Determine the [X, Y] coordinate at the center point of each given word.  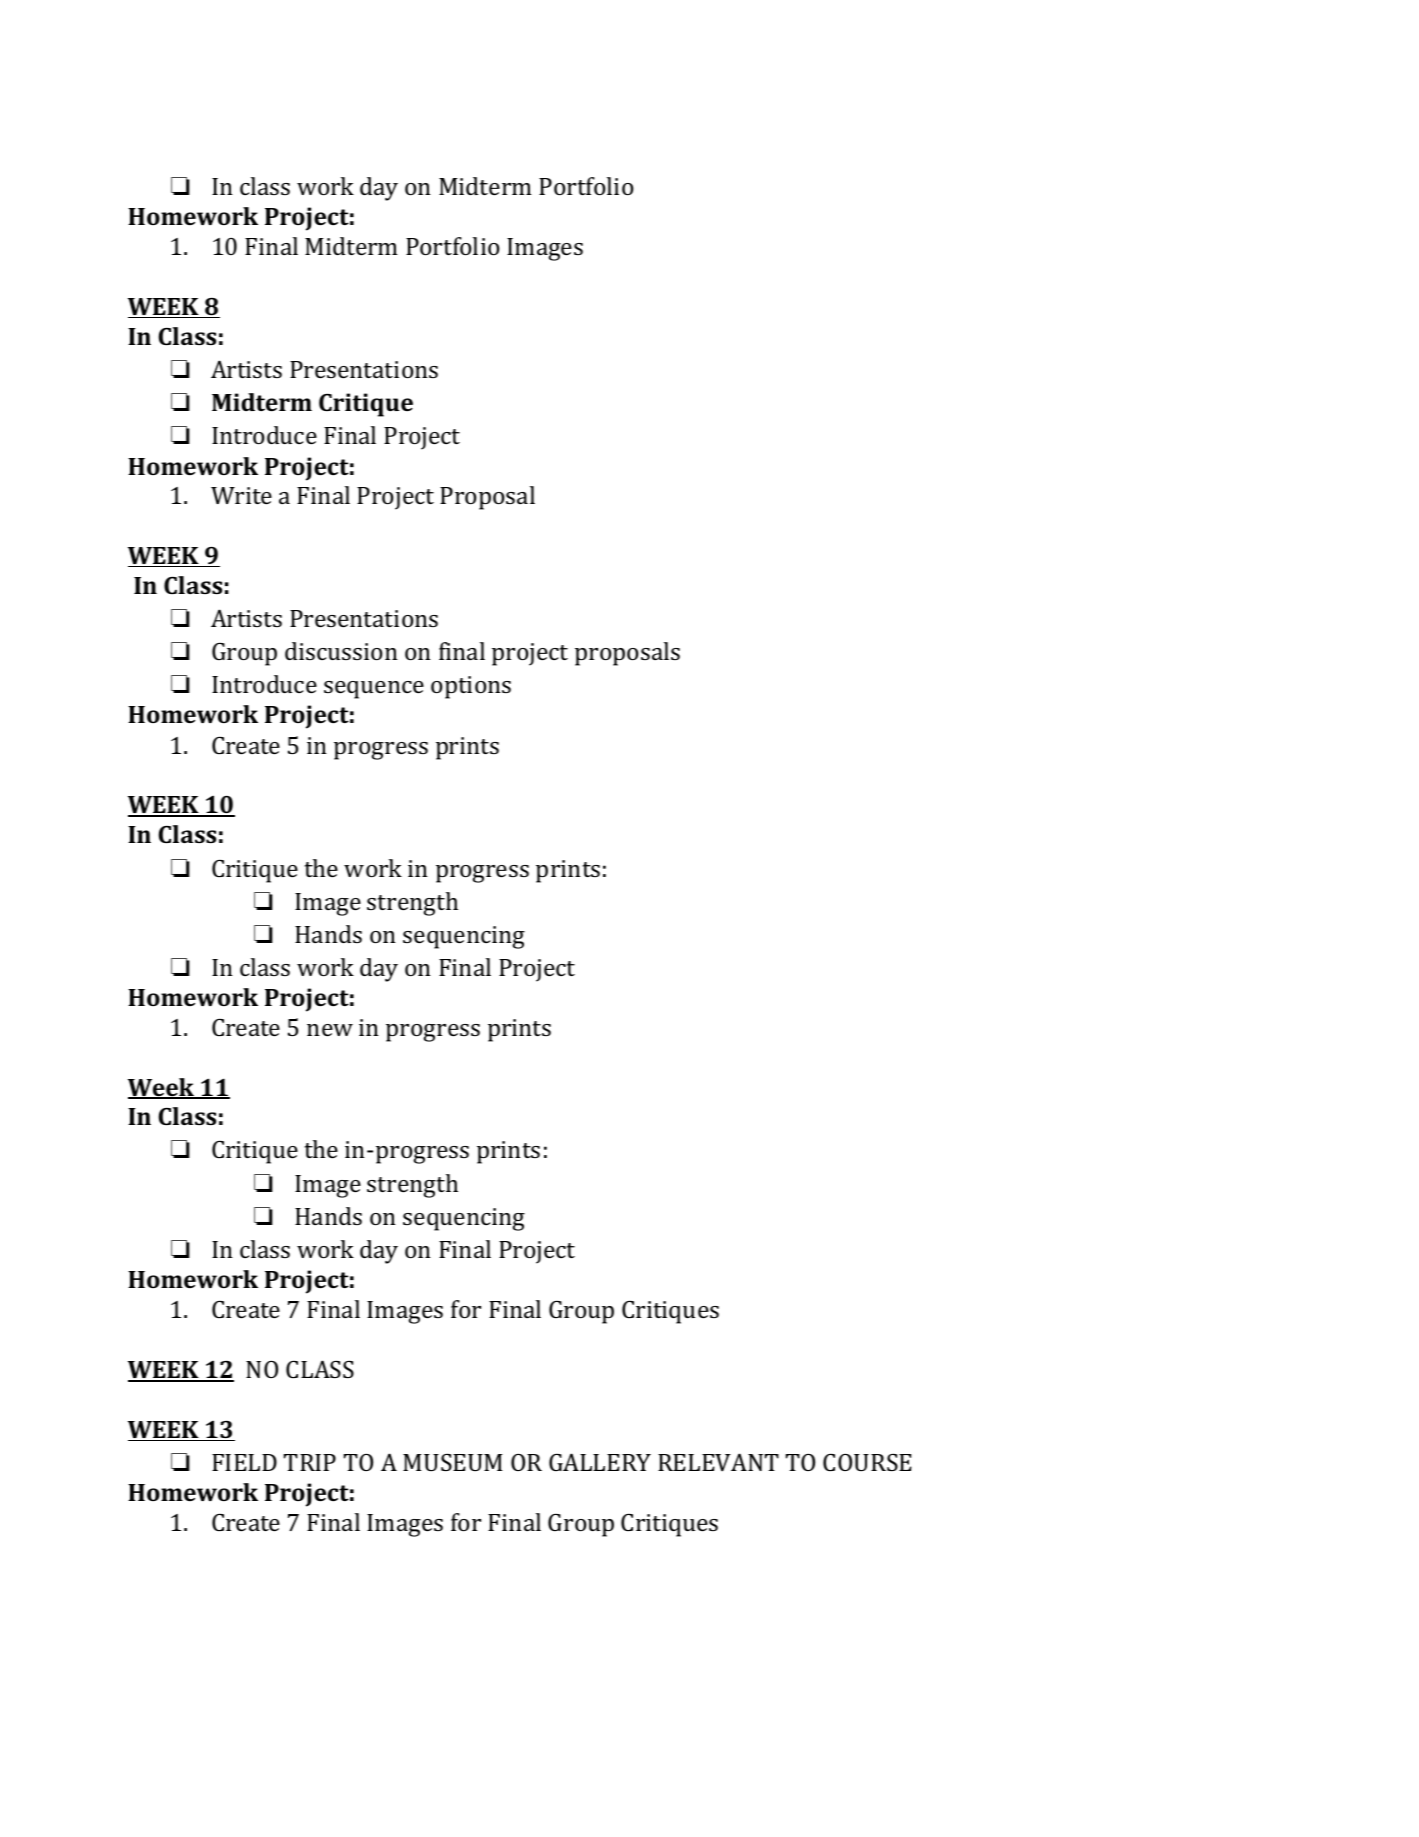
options [471, 687]
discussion [341, 651]
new [330, 1030]
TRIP [310, 1462]
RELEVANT [718, 1462]
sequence [374, 690]
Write [241, 495]
